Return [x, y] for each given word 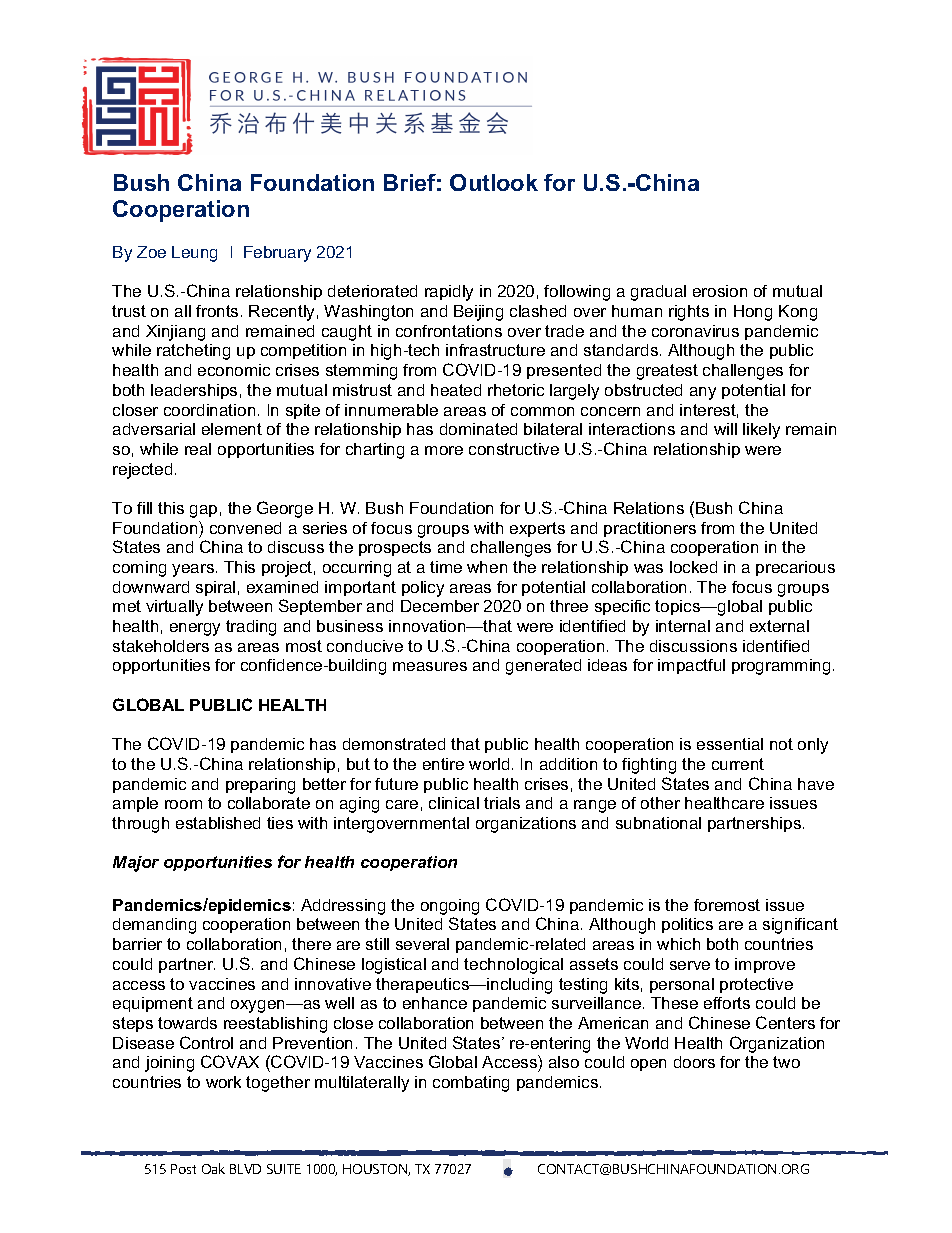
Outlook [494, 182]
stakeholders [161, 646]
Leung [194, 254]
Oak [213, 1168]
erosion [720, 291]
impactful [691, 666]
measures [430, 666]
